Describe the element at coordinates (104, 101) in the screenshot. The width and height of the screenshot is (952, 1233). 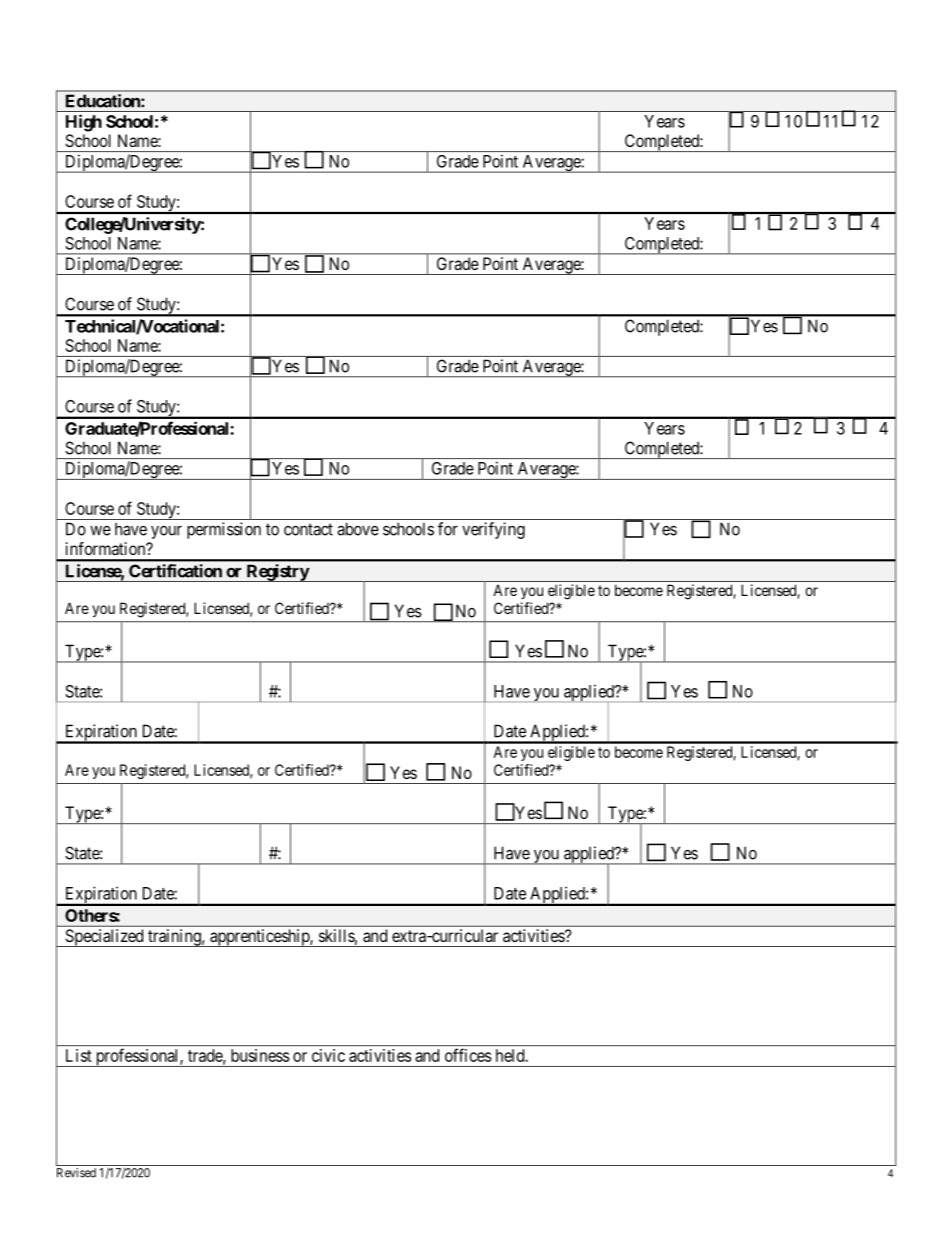
I see `Education` at that location.
